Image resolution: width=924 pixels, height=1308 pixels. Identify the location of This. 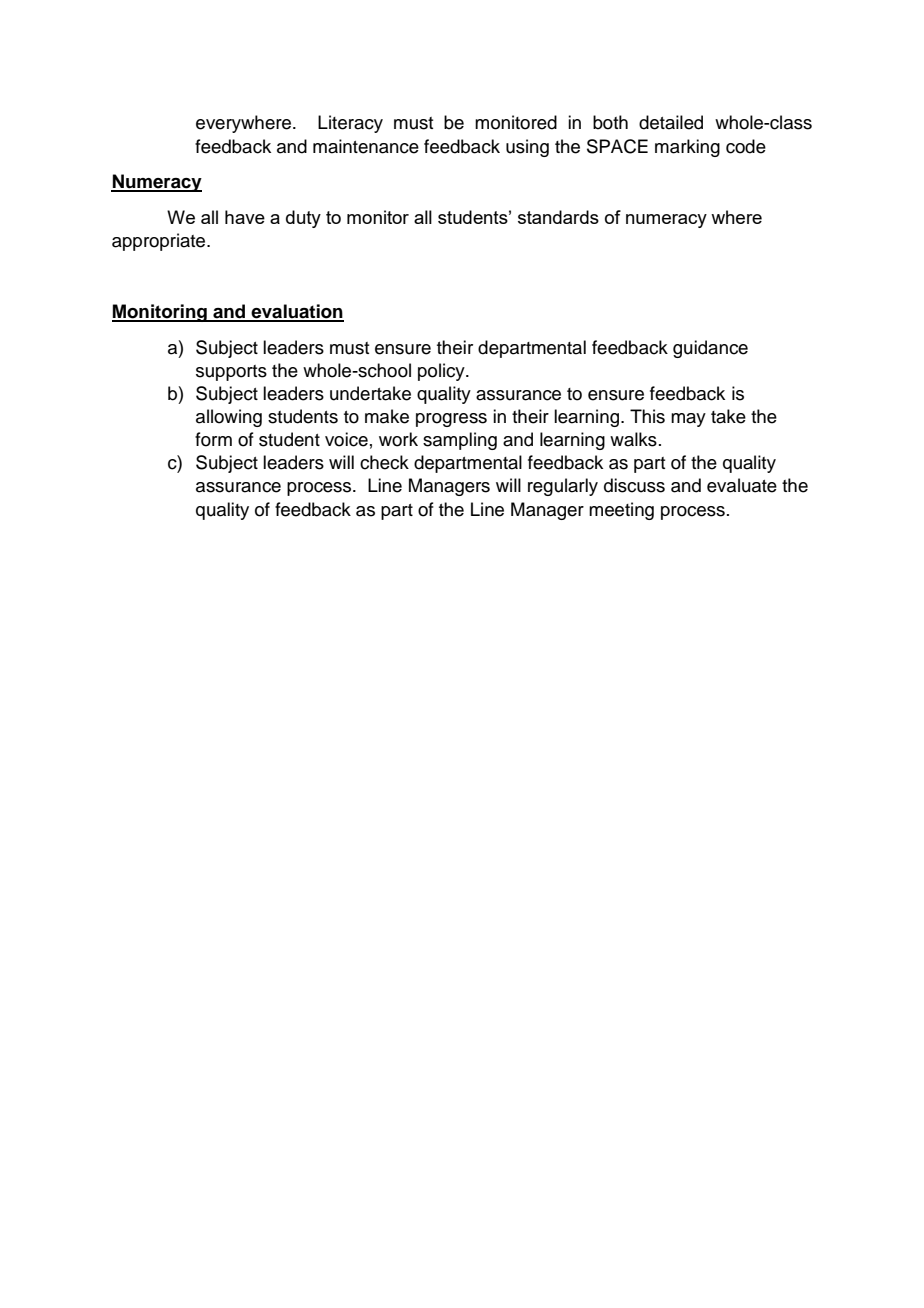
(647, 416).
